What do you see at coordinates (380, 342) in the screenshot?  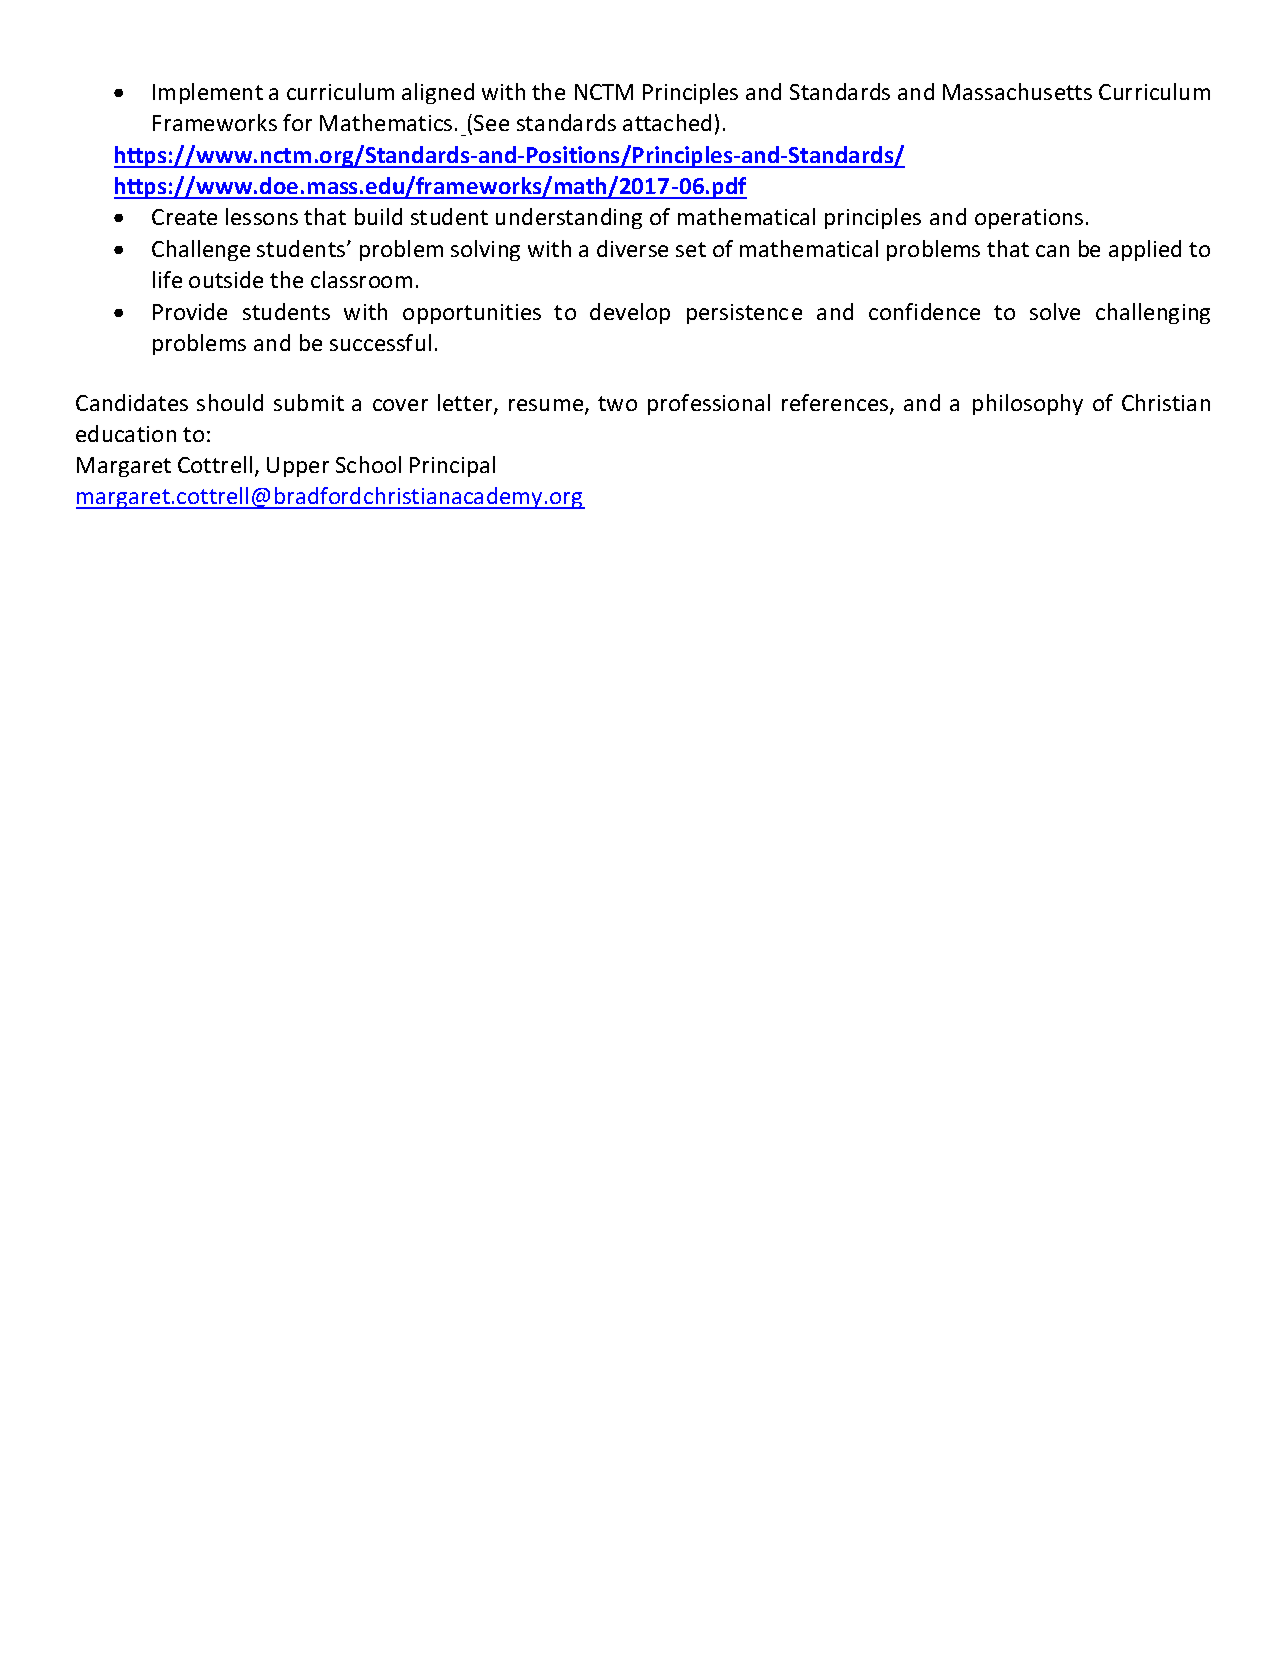 I see `successful` at bounding box center [380, 342].
